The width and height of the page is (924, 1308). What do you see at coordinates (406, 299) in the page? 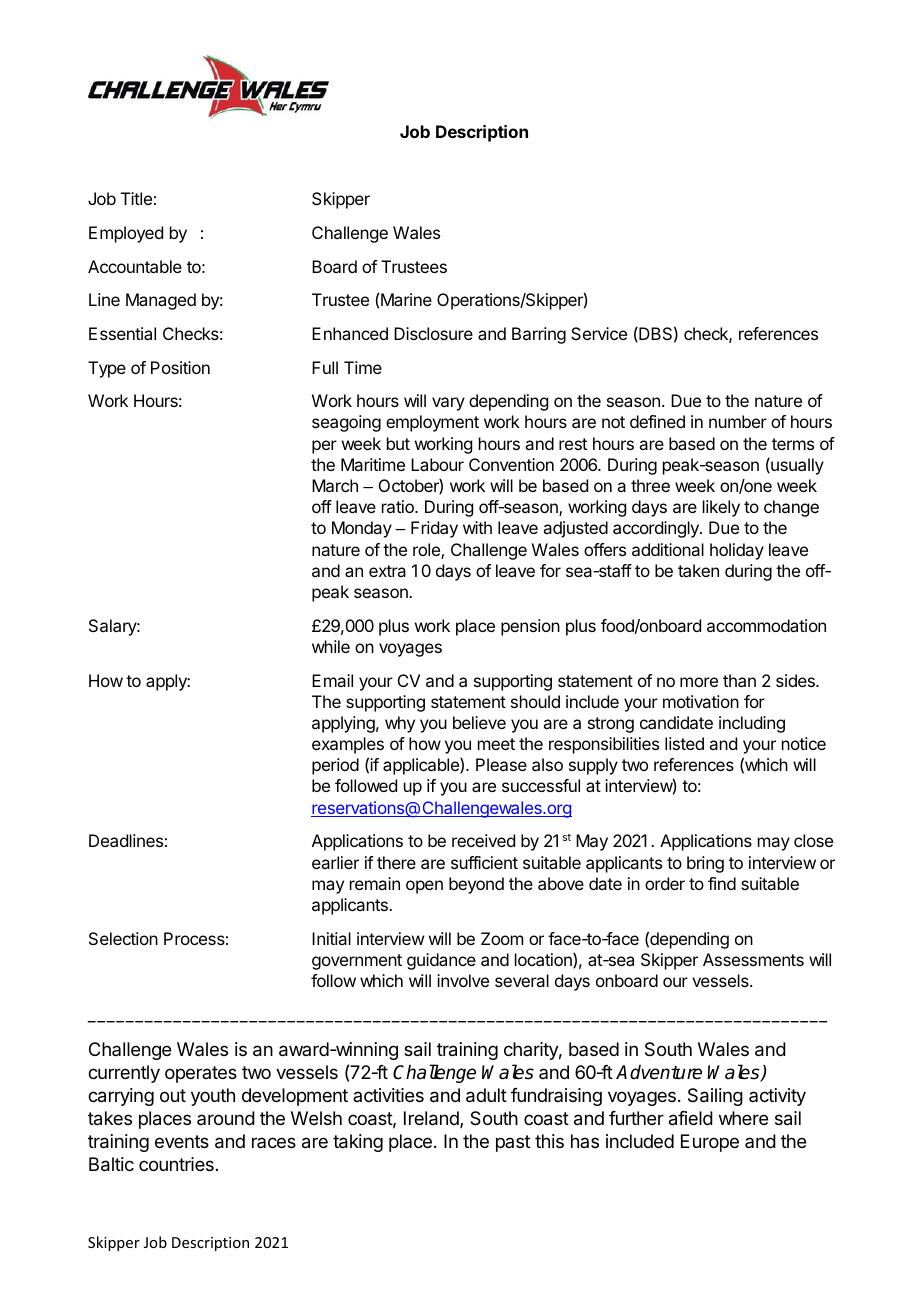
I see `Marine` at bounding box center [406, 299].
